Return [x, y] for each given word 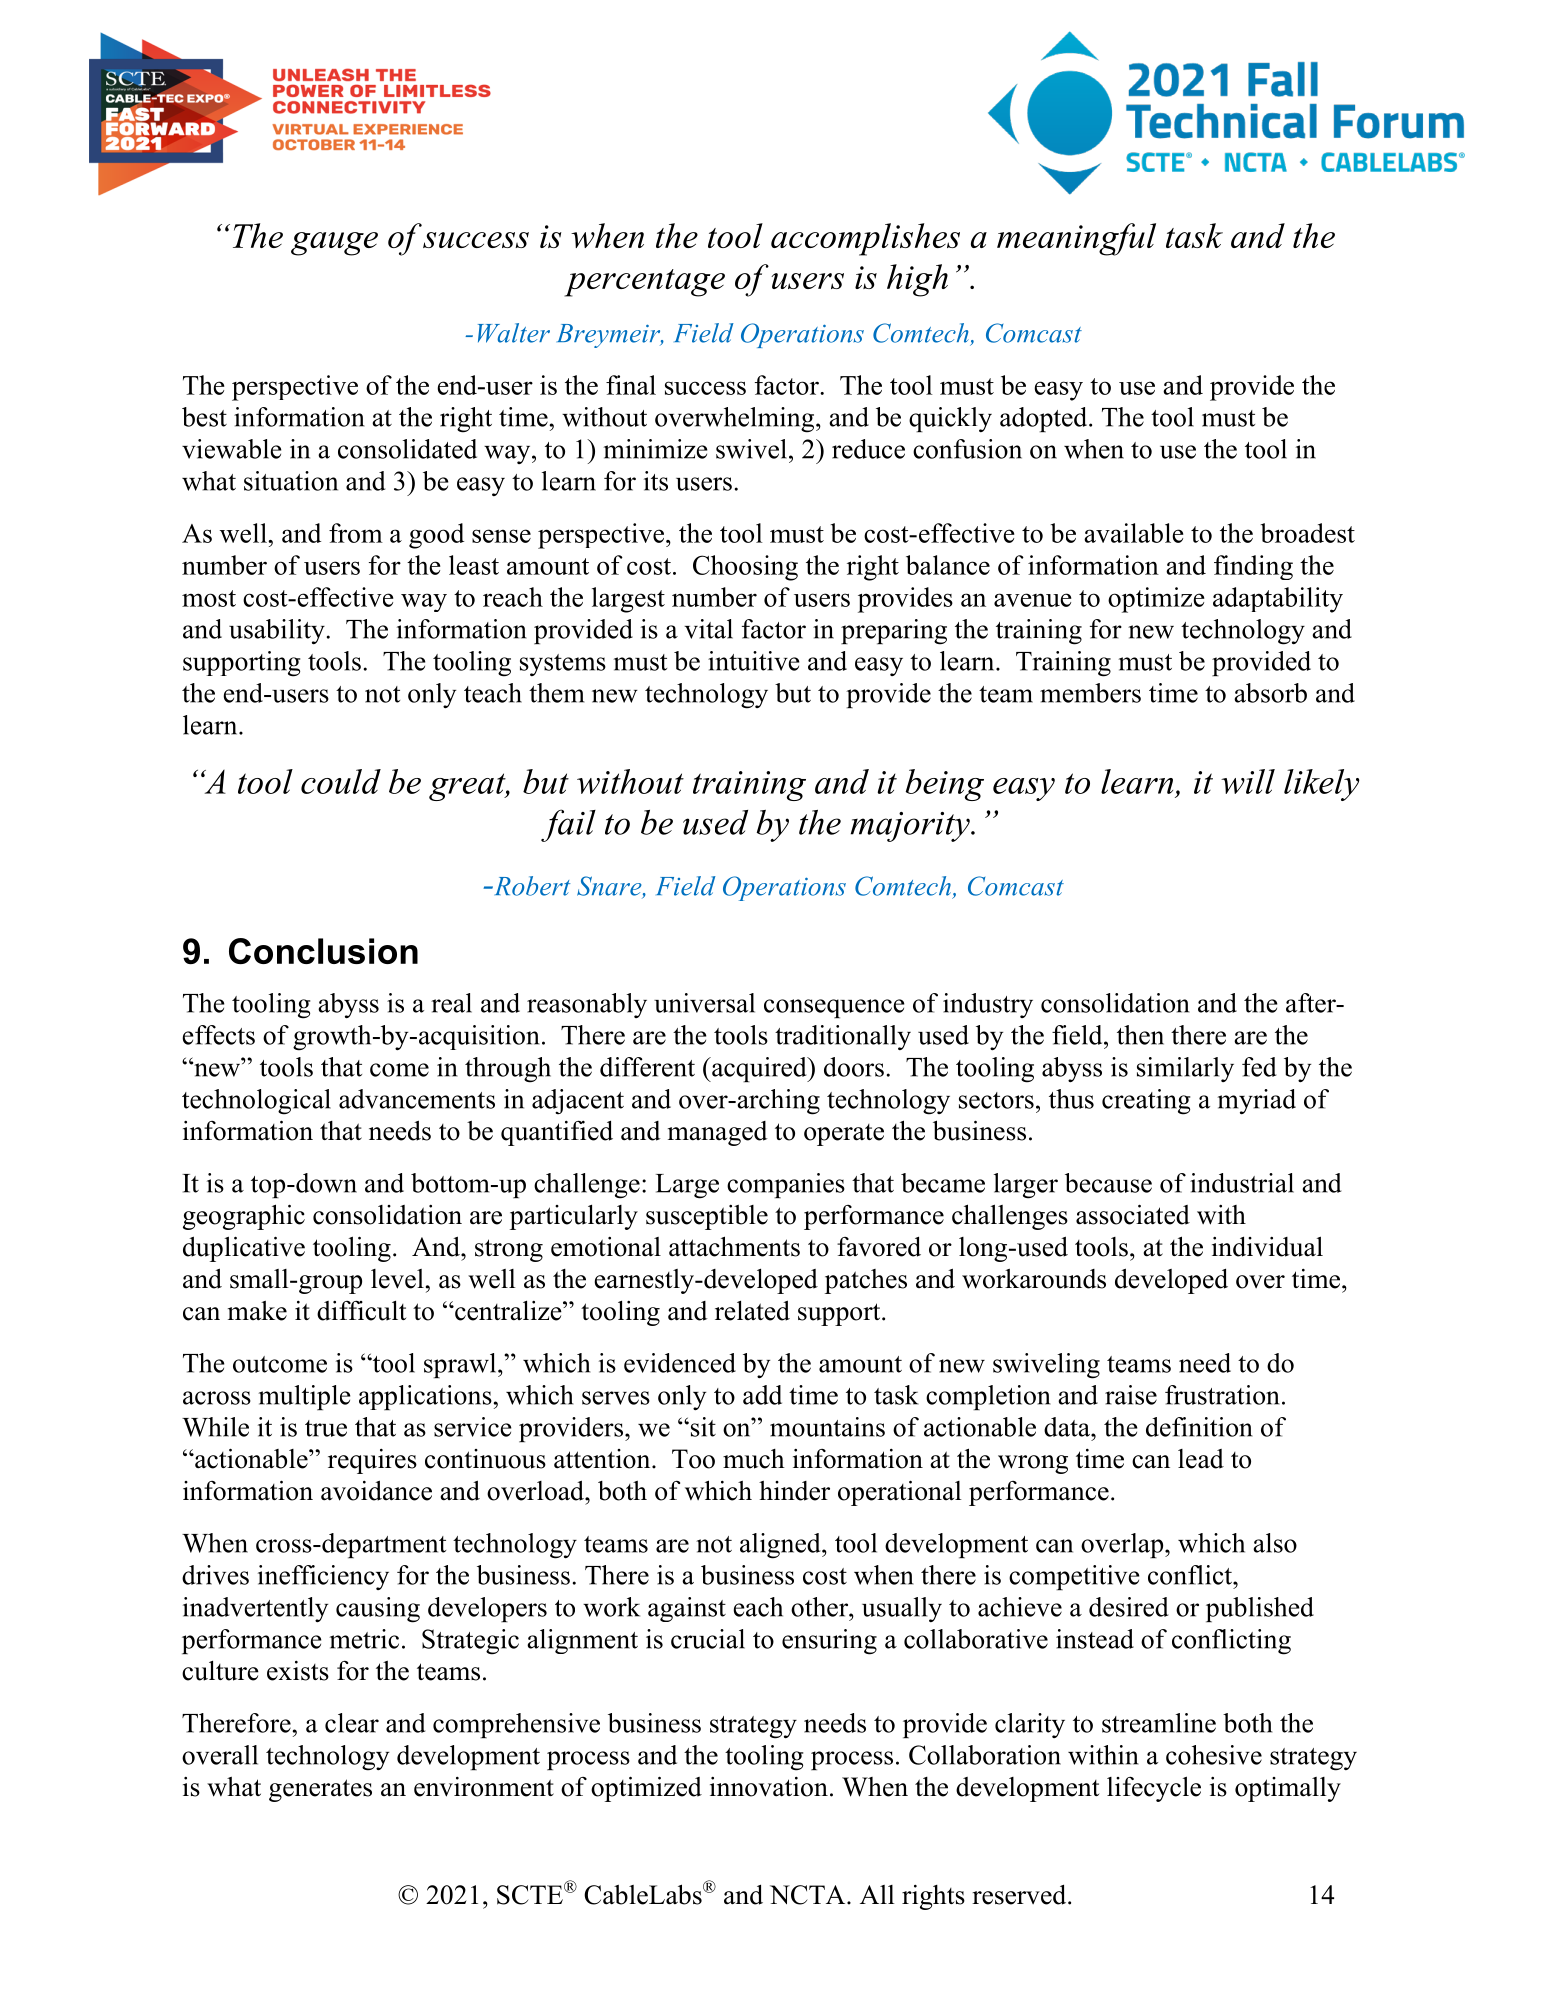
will [1248, 781]
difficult [361, 1310]
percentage [645, 283]
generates [320, 1790]
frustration [1222, 1395]
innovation [769, 1787]
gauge [334, 244]
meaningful [1076, 239]
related [752, 1310]
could [341, 781]
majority [911, 827]
